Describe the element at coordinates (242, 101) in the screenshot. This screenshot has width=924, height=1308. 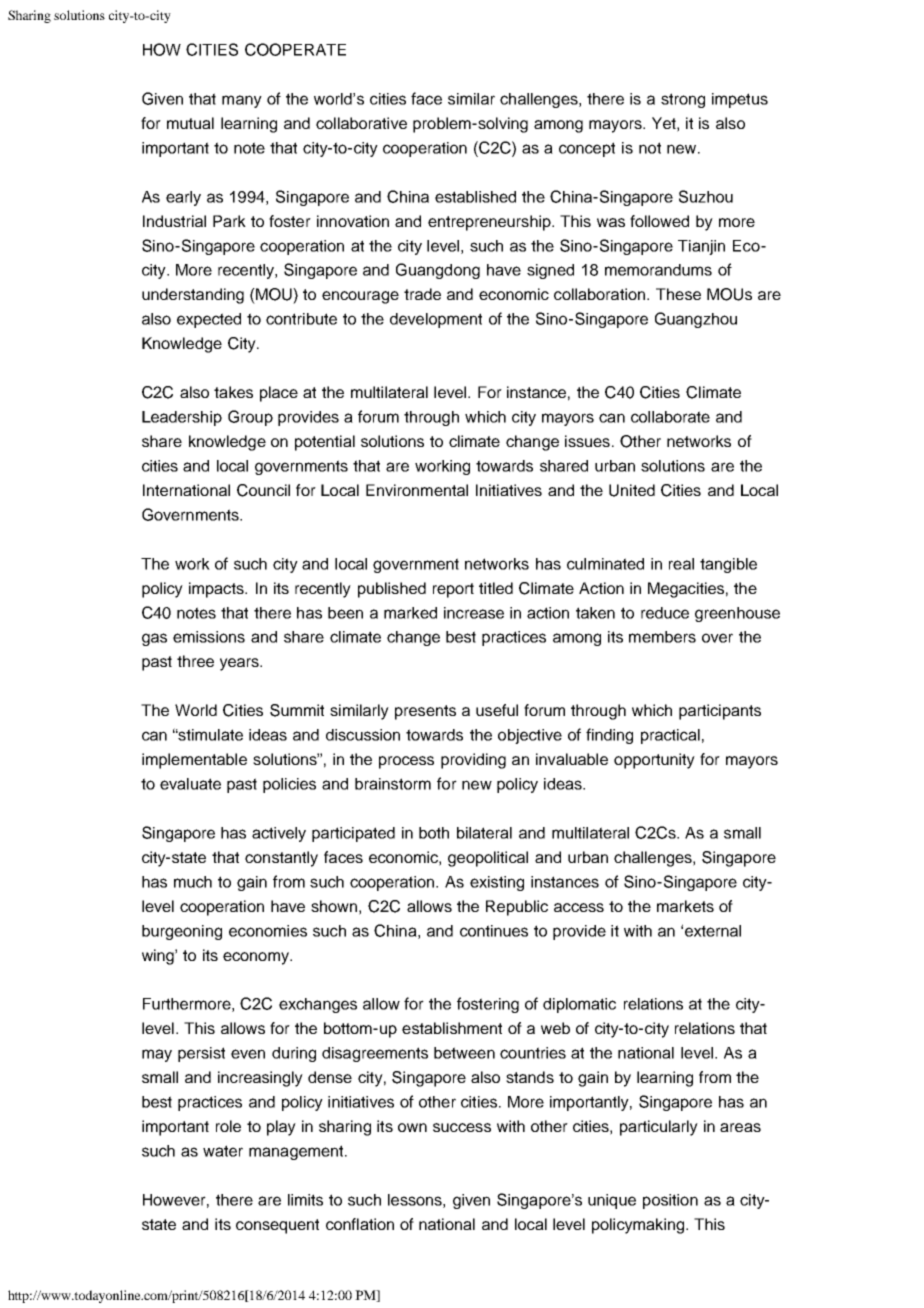
I see `many` at that location.
